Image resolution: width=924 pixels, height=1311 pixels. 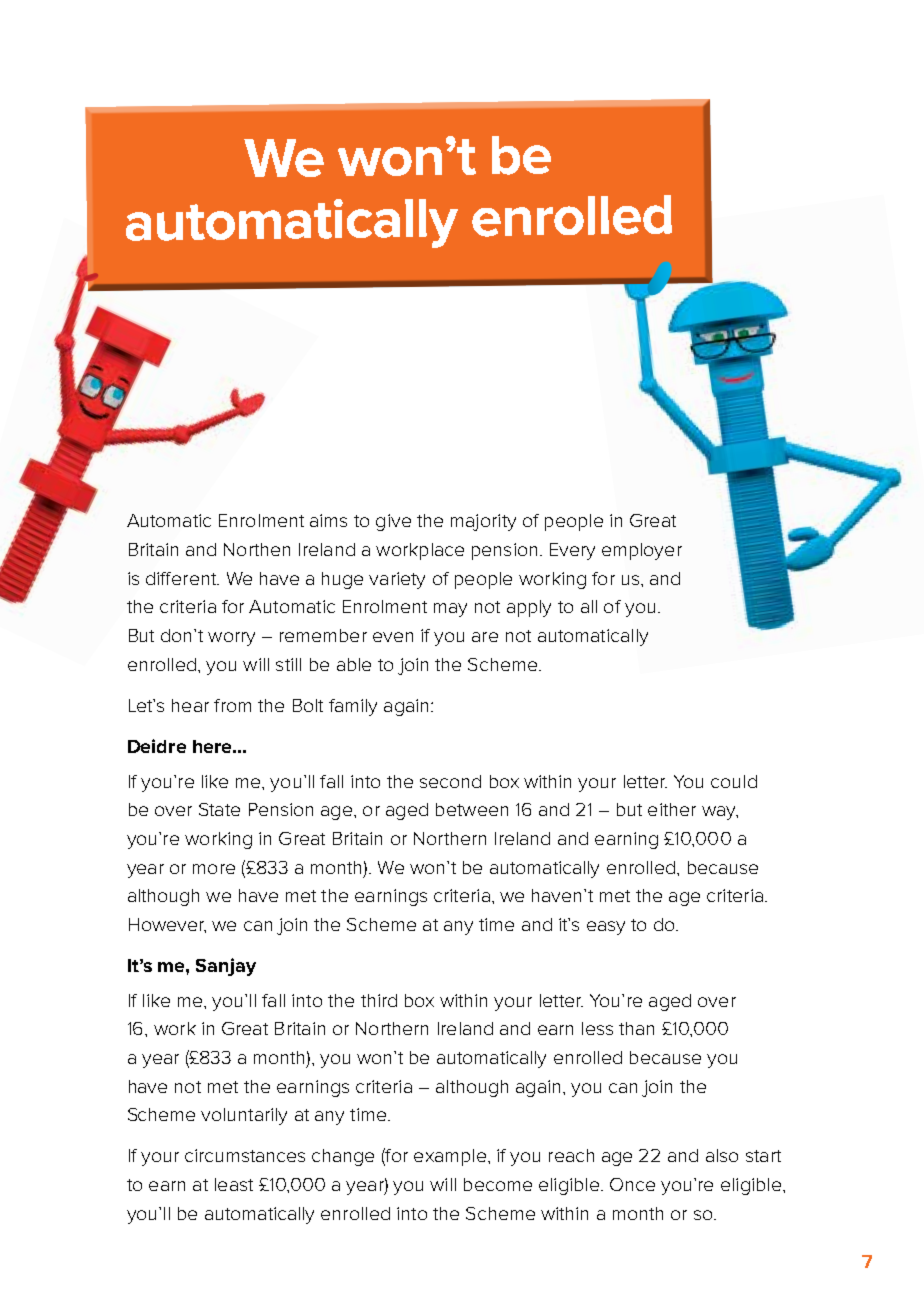 I want to click on easy, so click(x=606, y=928).
